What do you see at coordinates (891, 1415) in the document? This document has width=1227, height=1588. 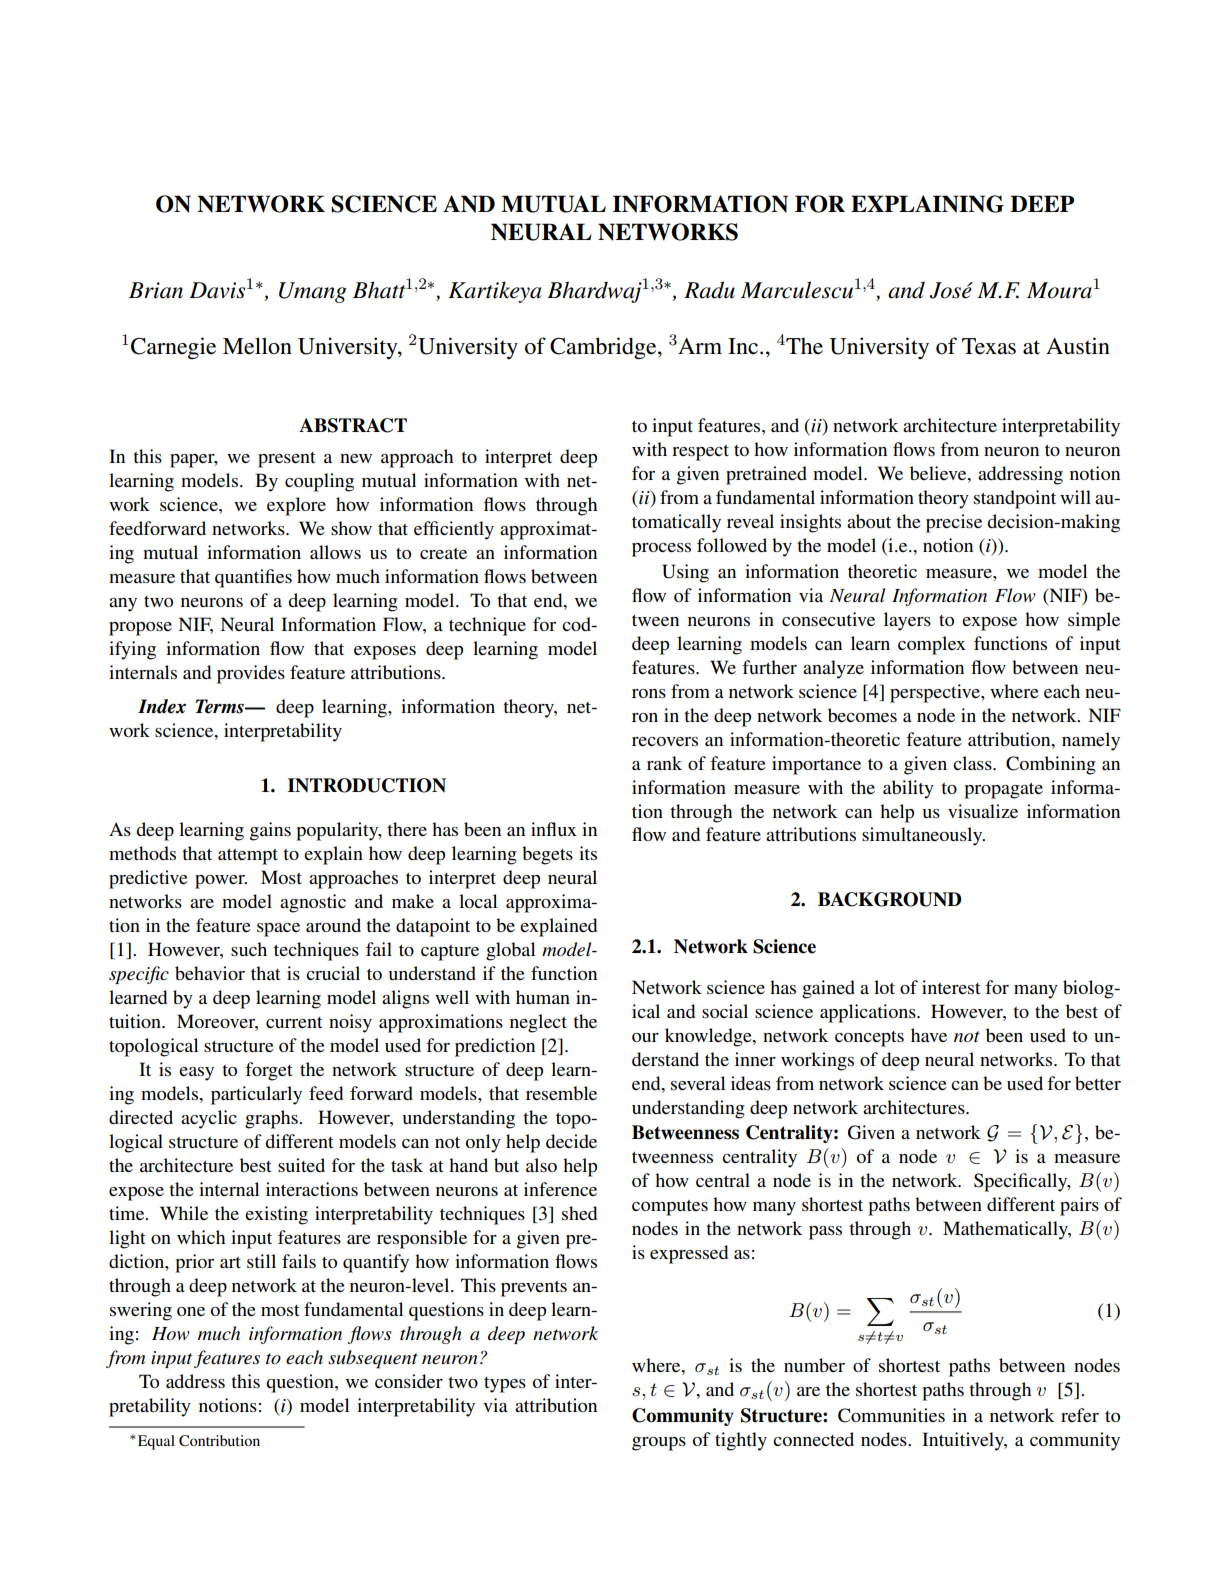 I see `Communities` at bounding box center [891, 1415].
